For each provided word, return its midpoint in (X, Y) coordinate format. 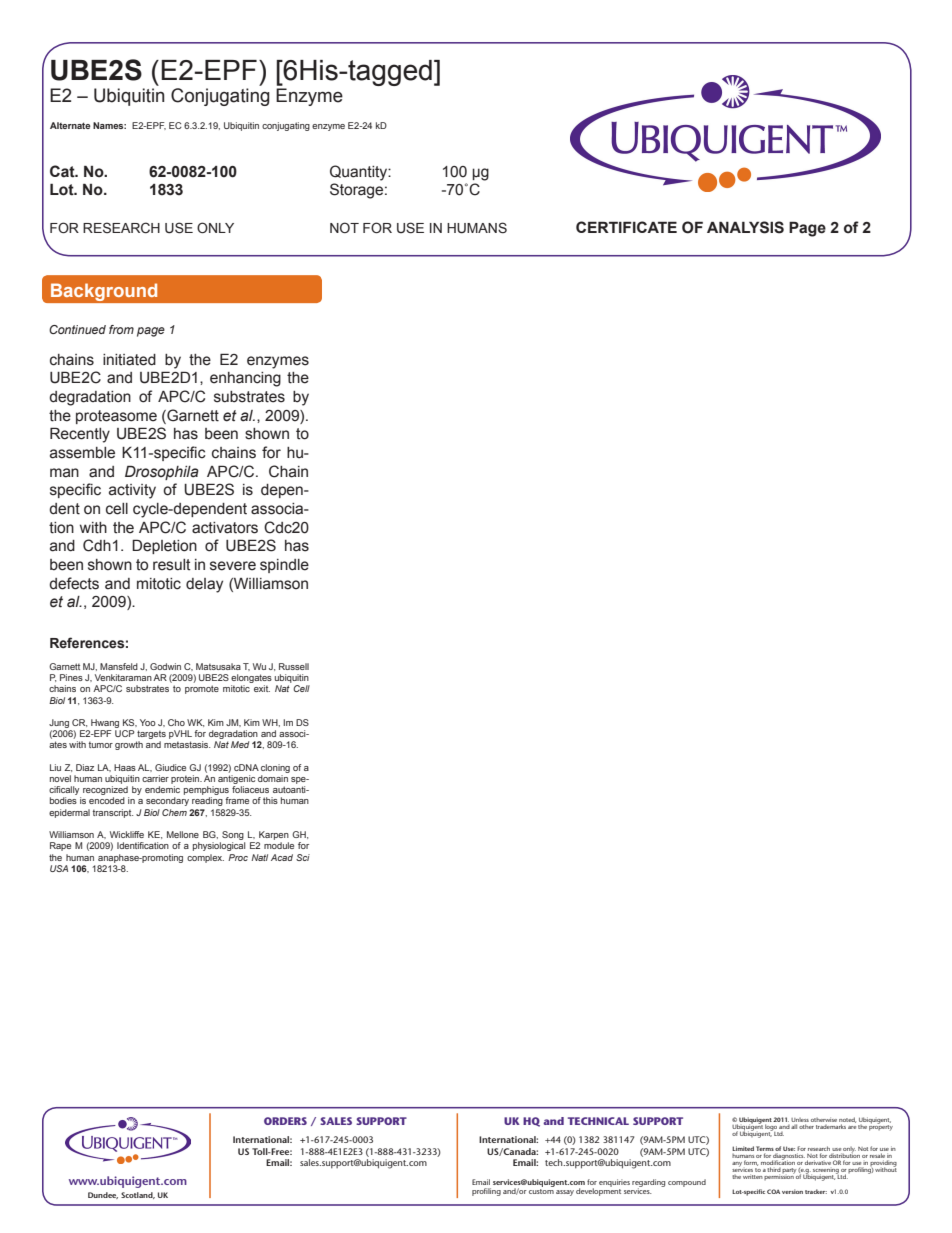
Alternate (70, 125)
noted (847, 1121)
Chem (174, 812)
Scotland (138, 1195)
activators (225, 528)
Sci (303, 857)
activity (132, 491)
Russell (294, 666)
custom (541, 1191)
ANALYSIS (745, 227)
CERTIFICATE (626, 227)
